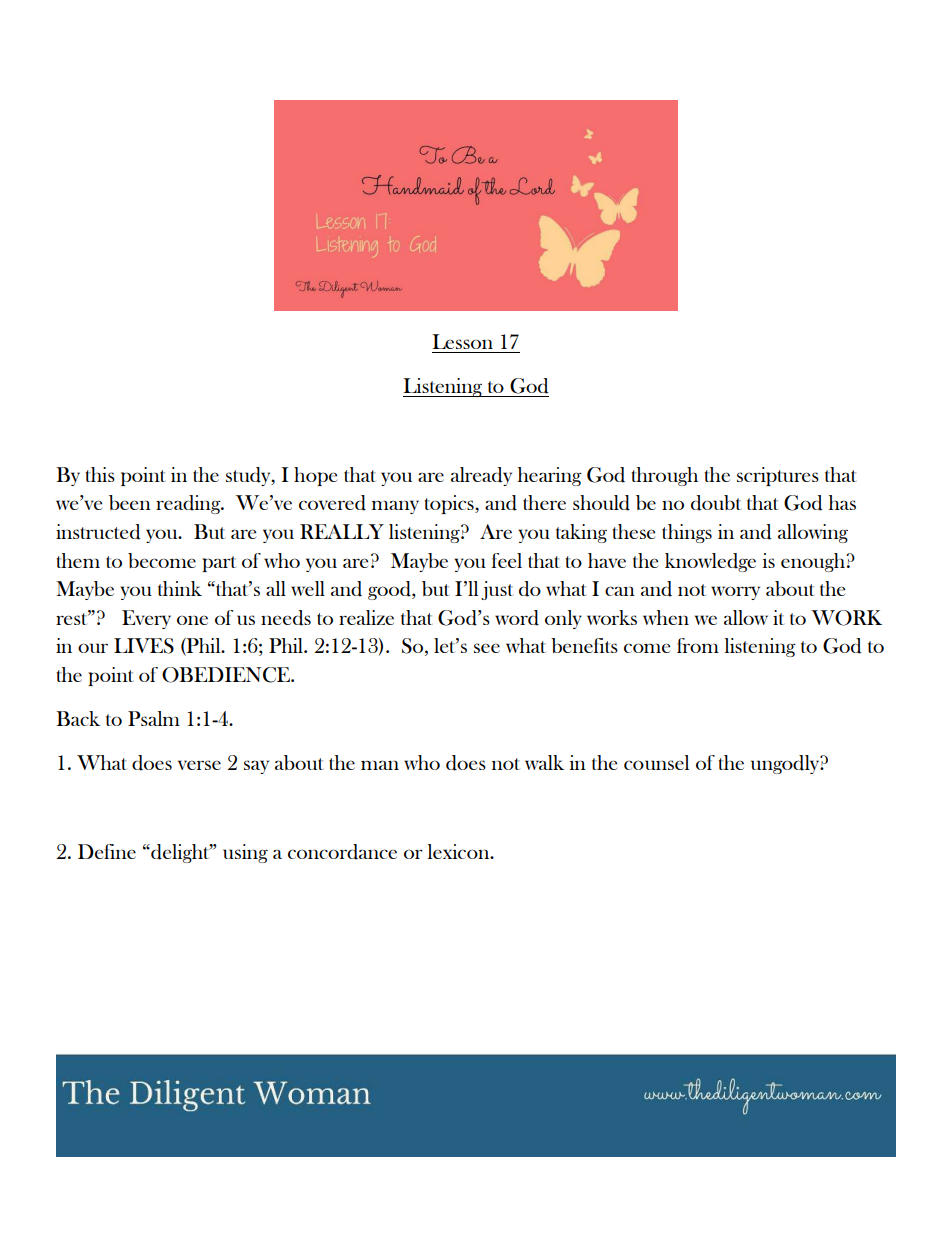 The image size is (952, 1233). Describe the element at coordinates (450, 504) in the document. I see `topics` at that location.
